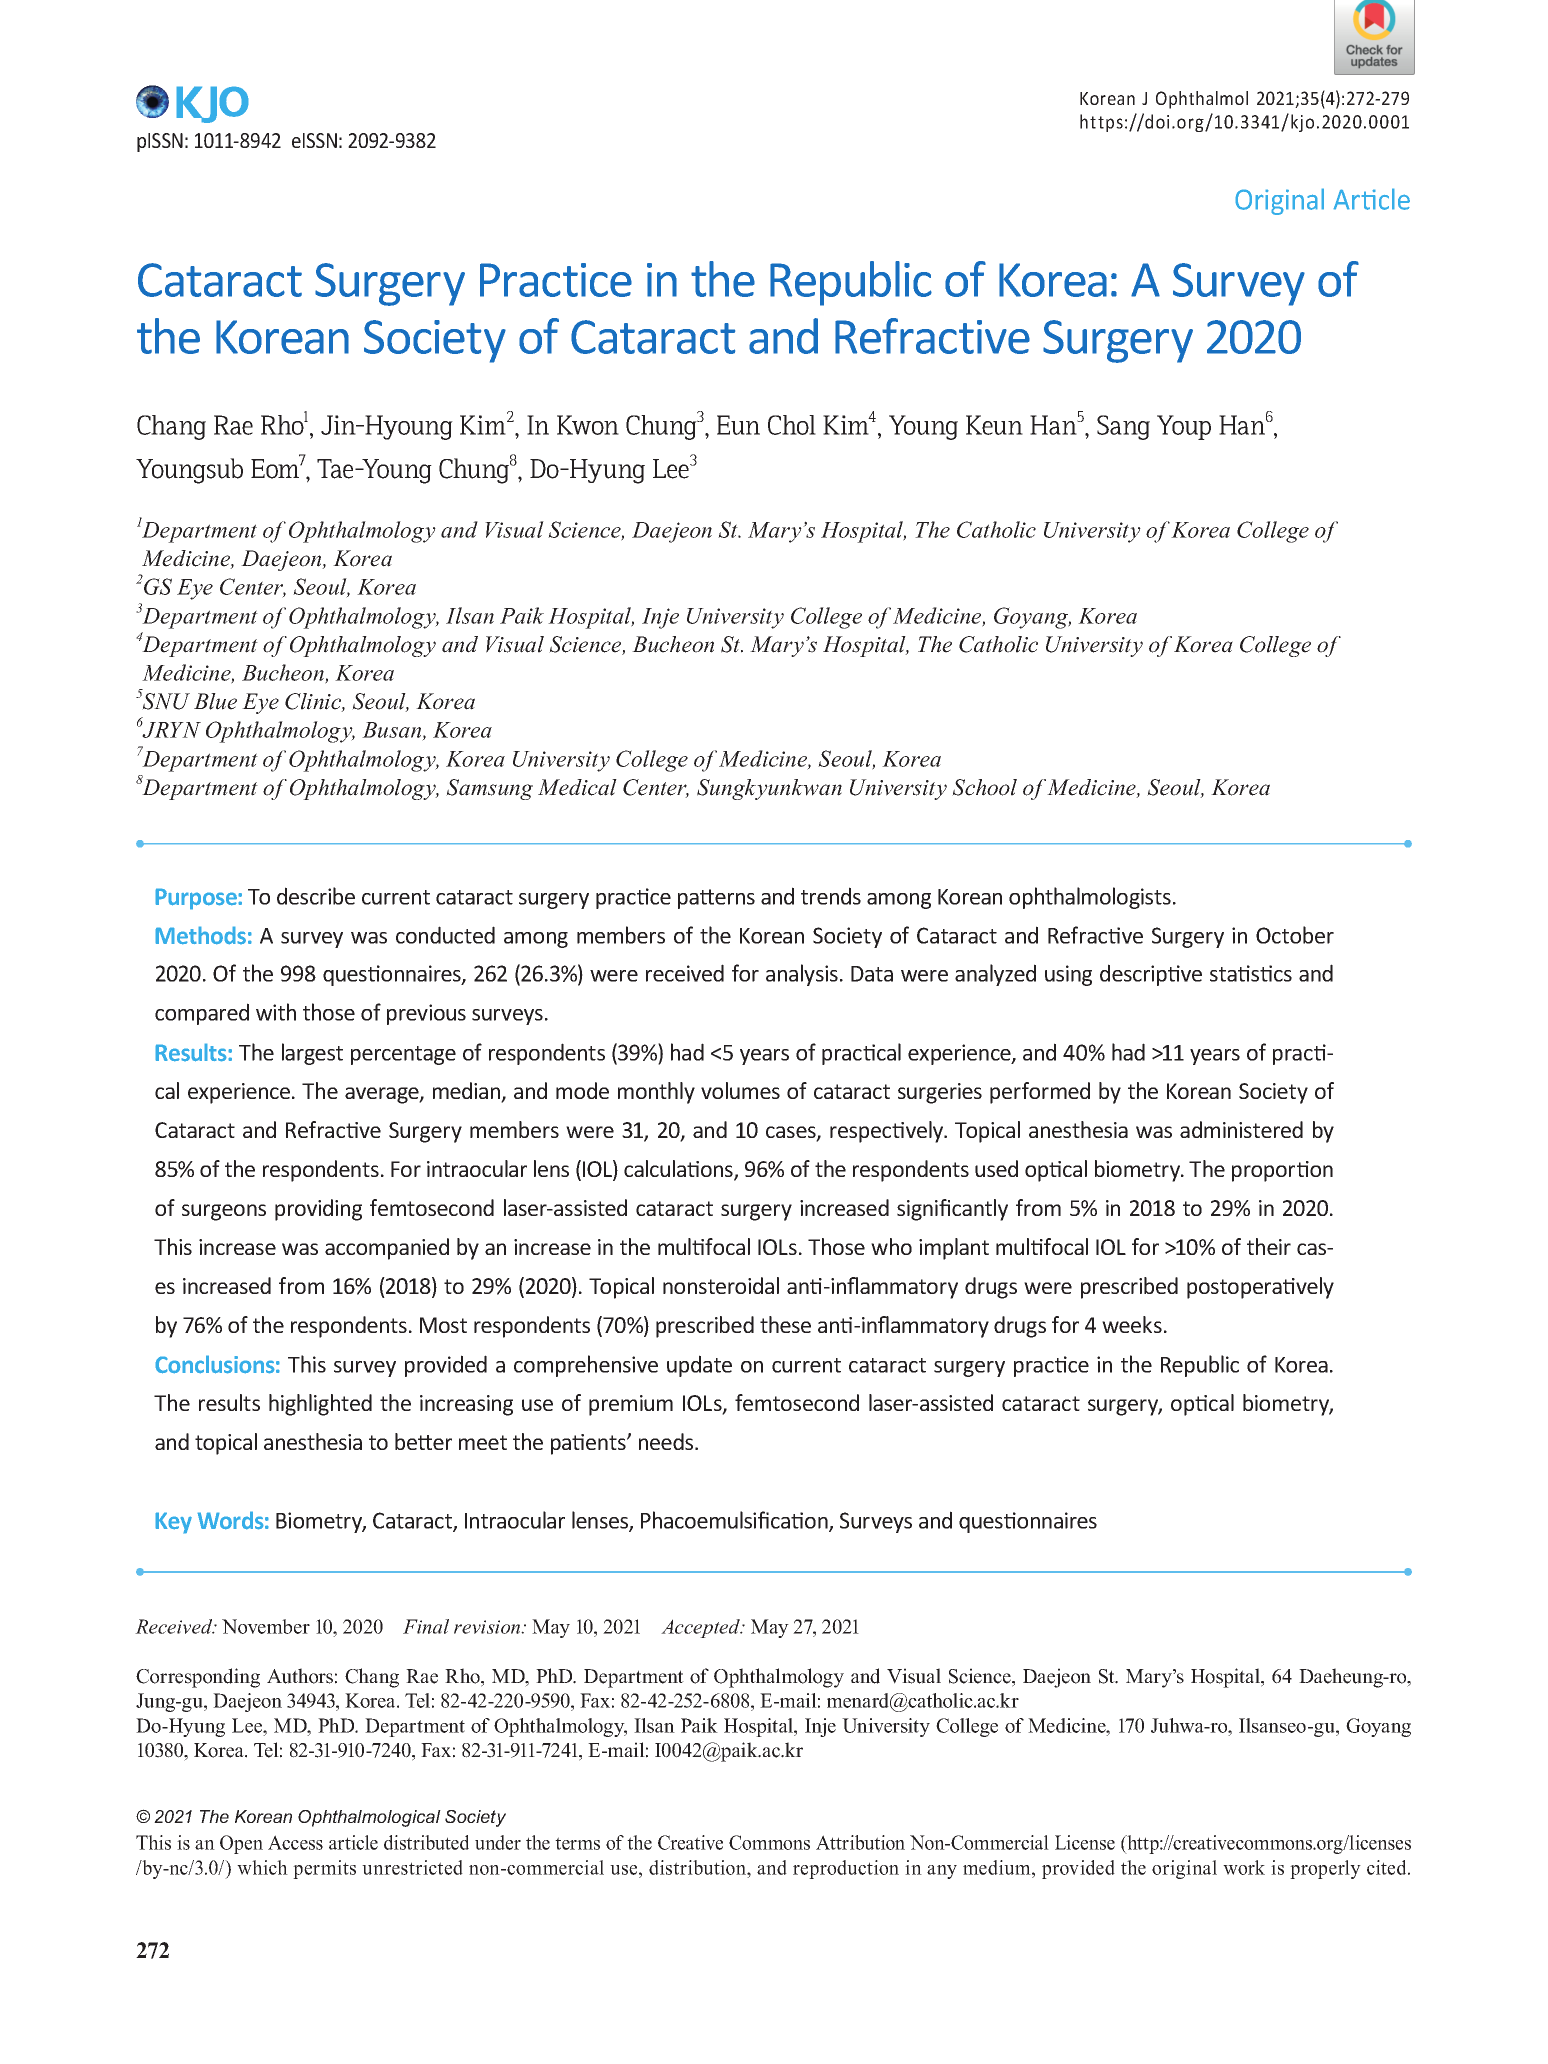 The image size is (1548, 2064). What do you see at coordinates (802, 975) in the document?
I see `analysis` at bounding box center [802, 975].
